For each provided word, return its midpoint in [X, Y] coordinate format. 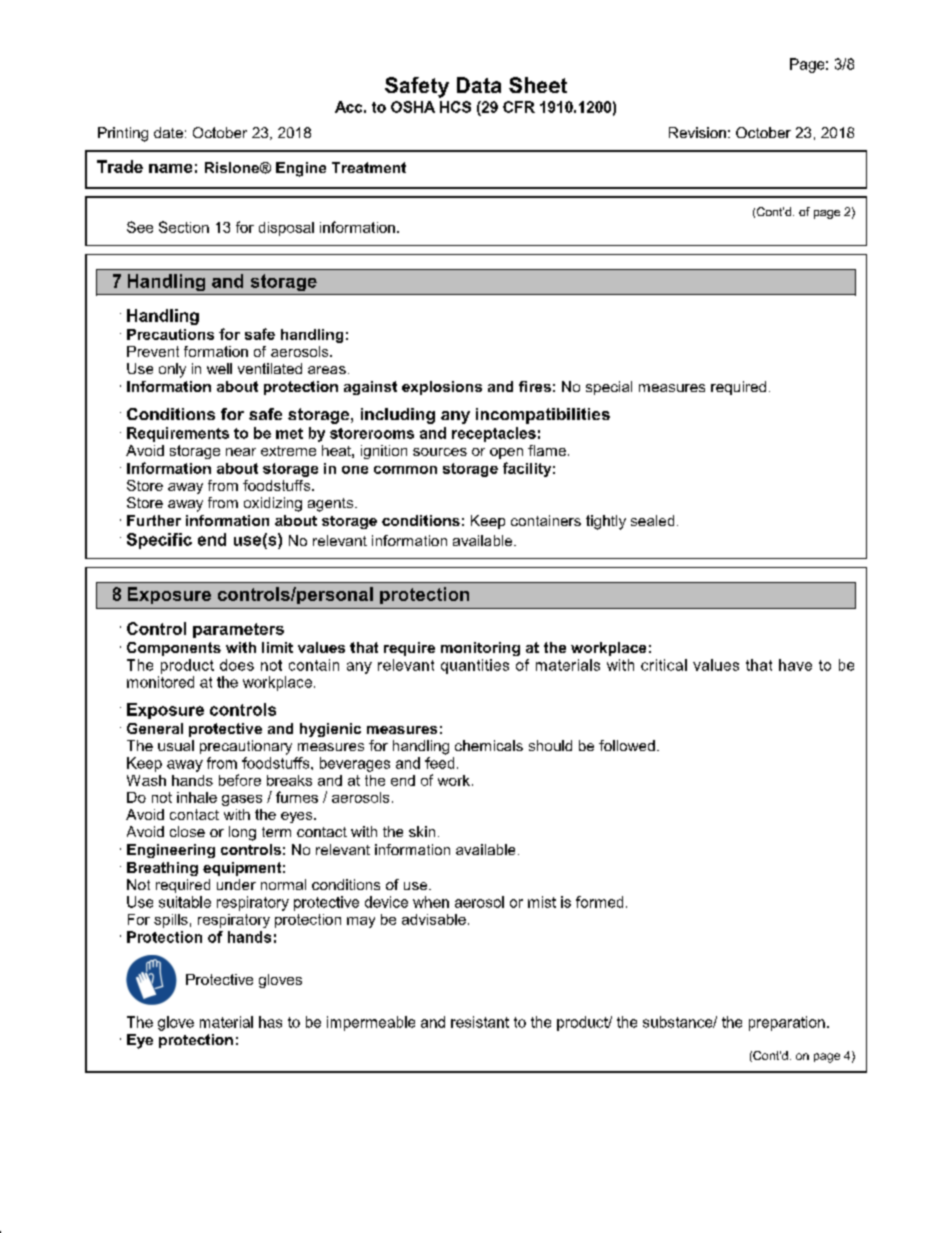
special [609, 388]
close [187, 831]
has [270, 1022]
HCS [455, 107]
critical [664, 665]
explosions [442, 388]
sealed [652, 520]
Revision [697, 132]
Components [174, 649]
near [241, 452]
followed [627, 745]
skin [422, 831]
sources [440, 452]
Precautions [170, 334]
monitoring [480, 649]
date [168, 132]
